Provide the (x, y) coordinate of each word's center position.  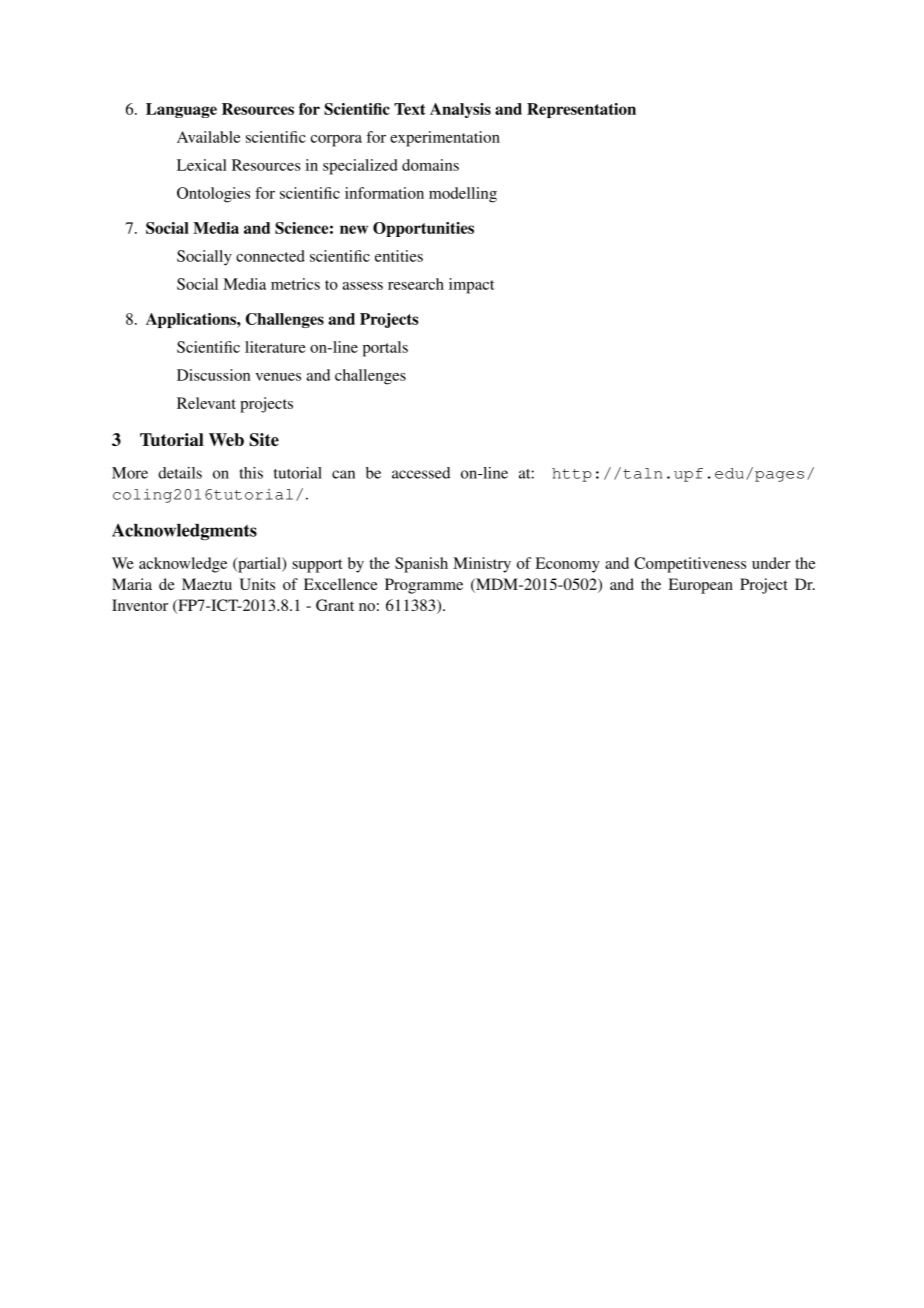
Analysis (460, 110)
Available (208, 137)
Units (257, 584)
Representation (581, 110)
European (701, 586)
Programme (424, 586)
